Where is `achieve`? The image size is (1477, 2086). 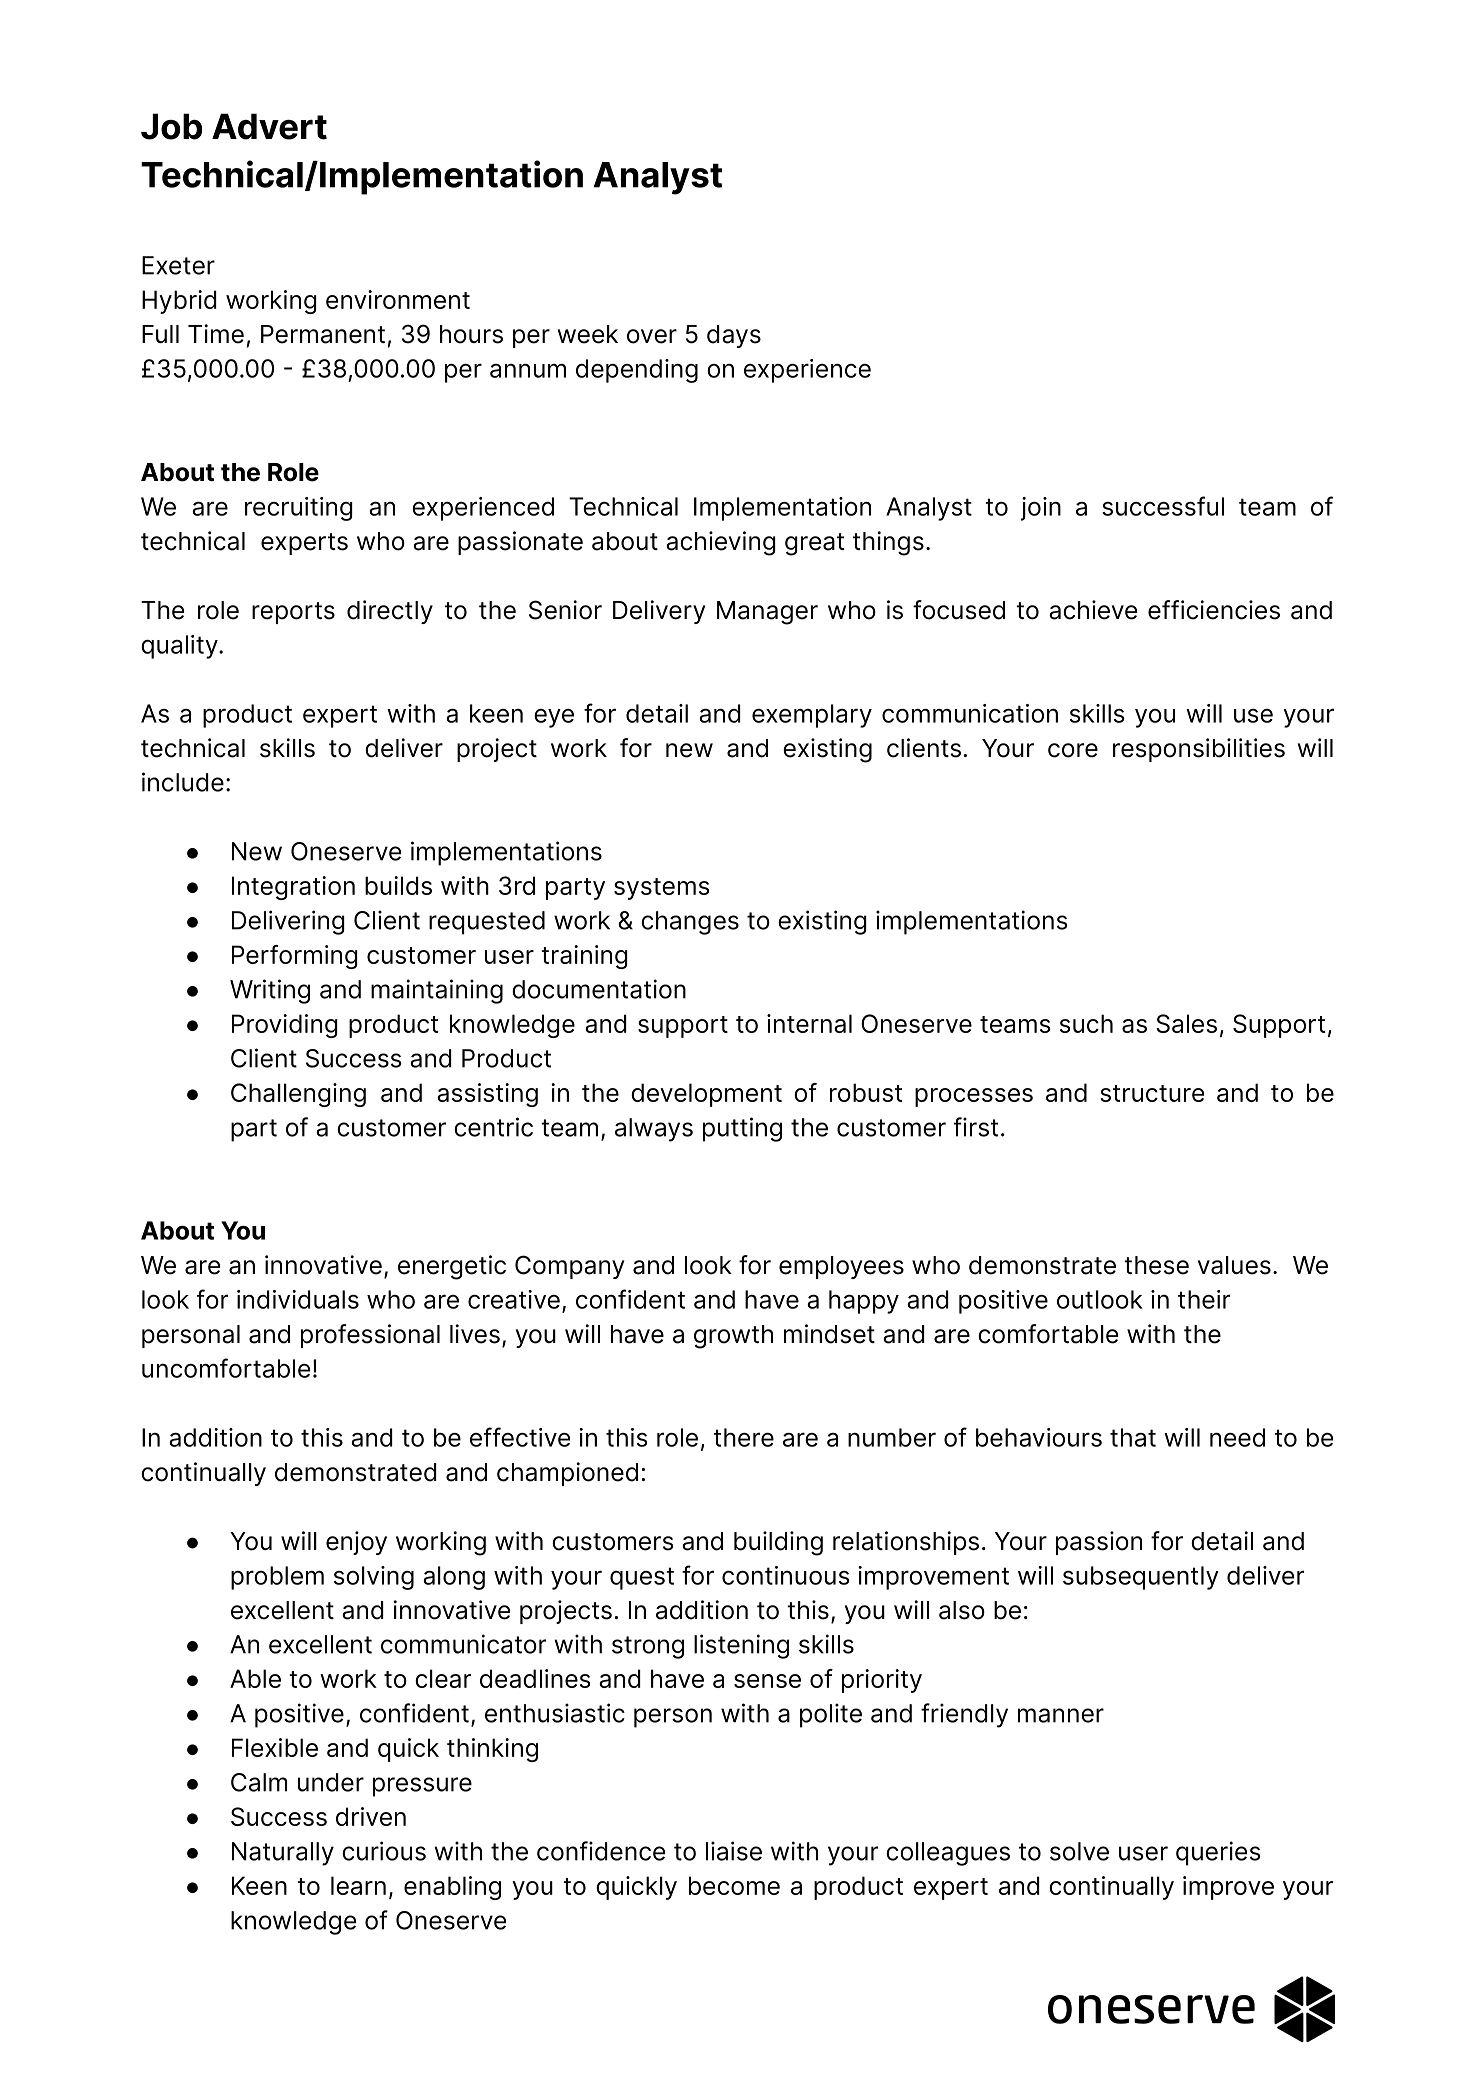
achieve is located at coordinates (1093, 610).
